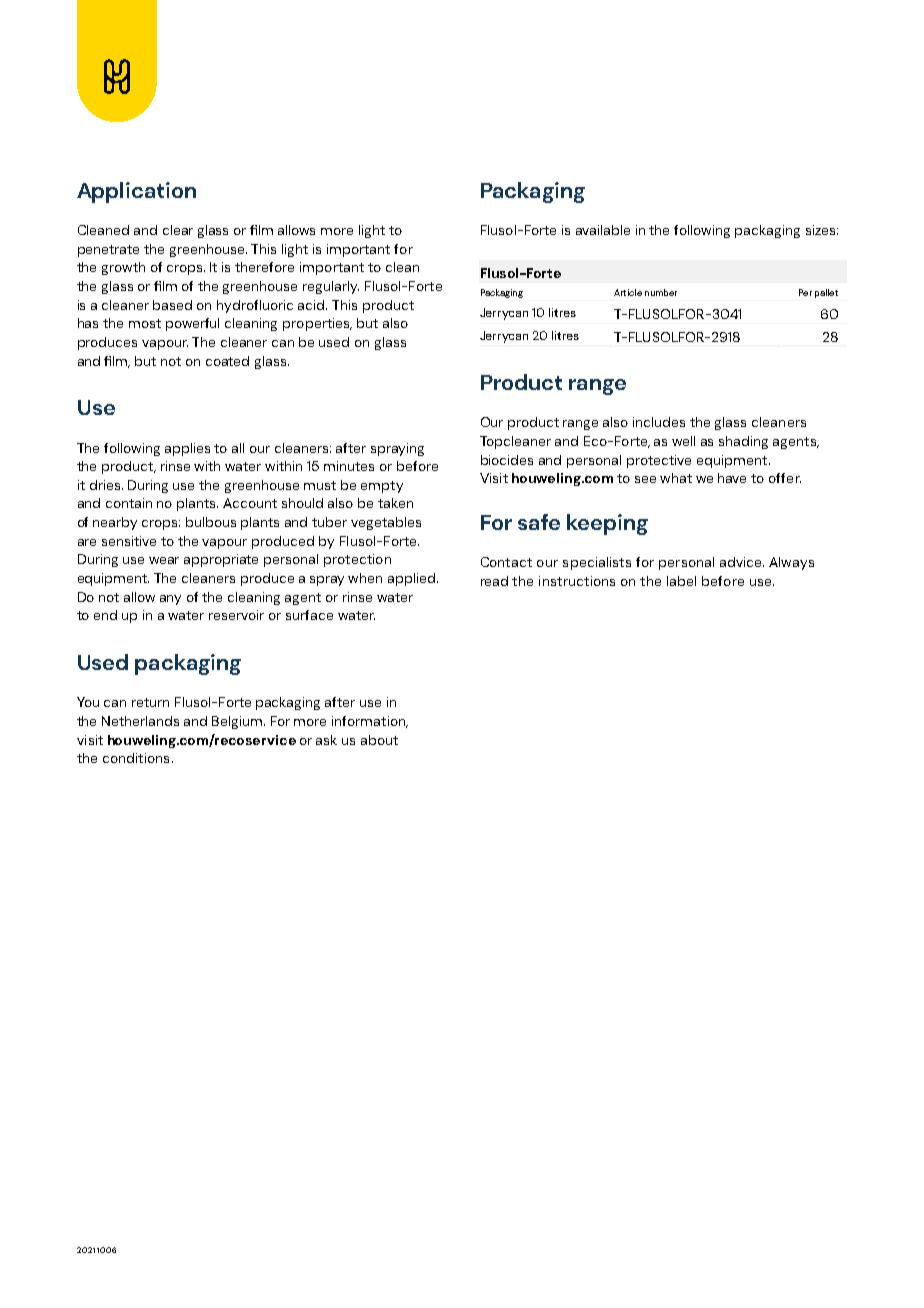  Describe the element at coordinates (494, 581) in the document. I see `read` at that location.
